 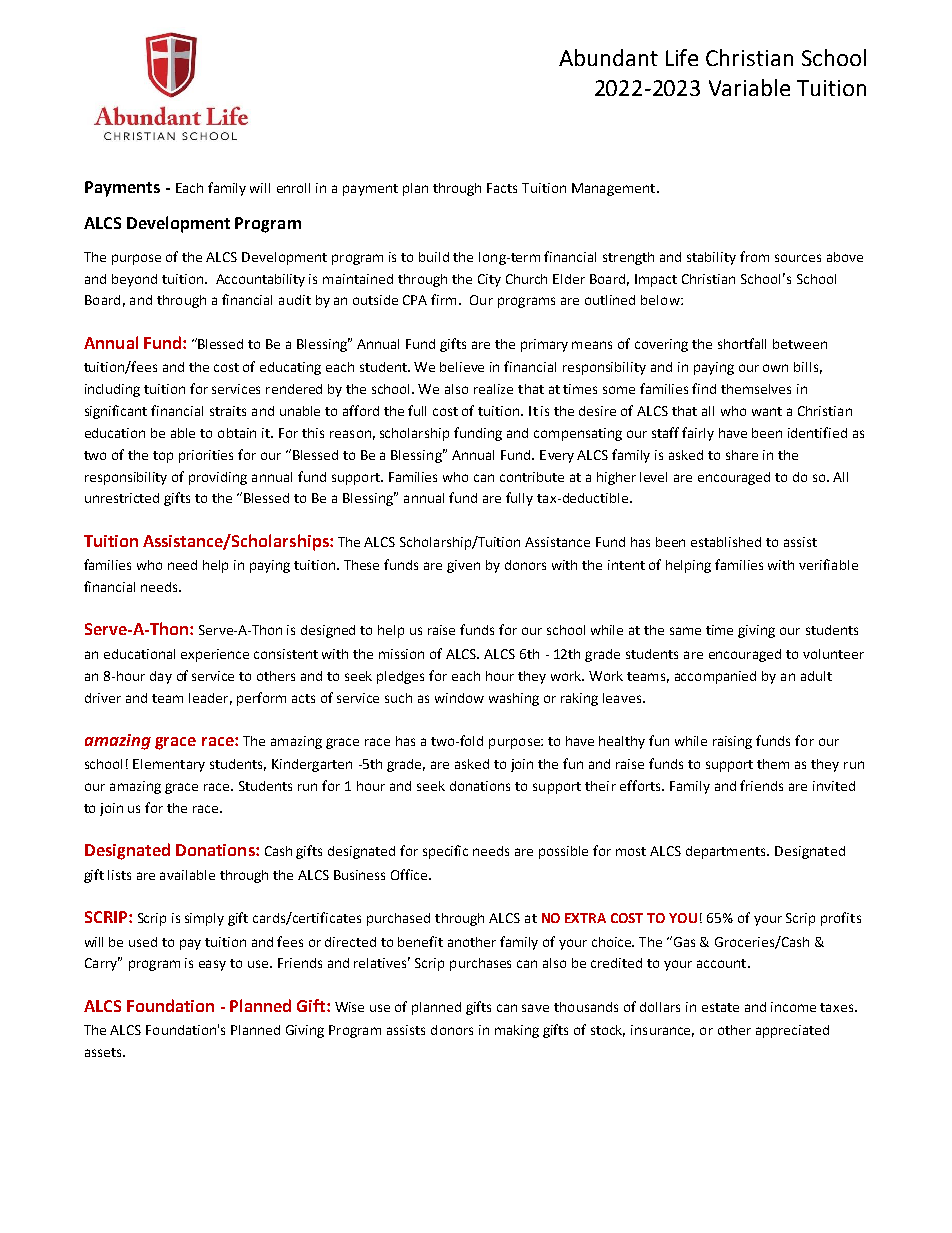 What do you see at coordinates (212, 965) in the image?
I see `easy` at bounding box center [212, 965].
